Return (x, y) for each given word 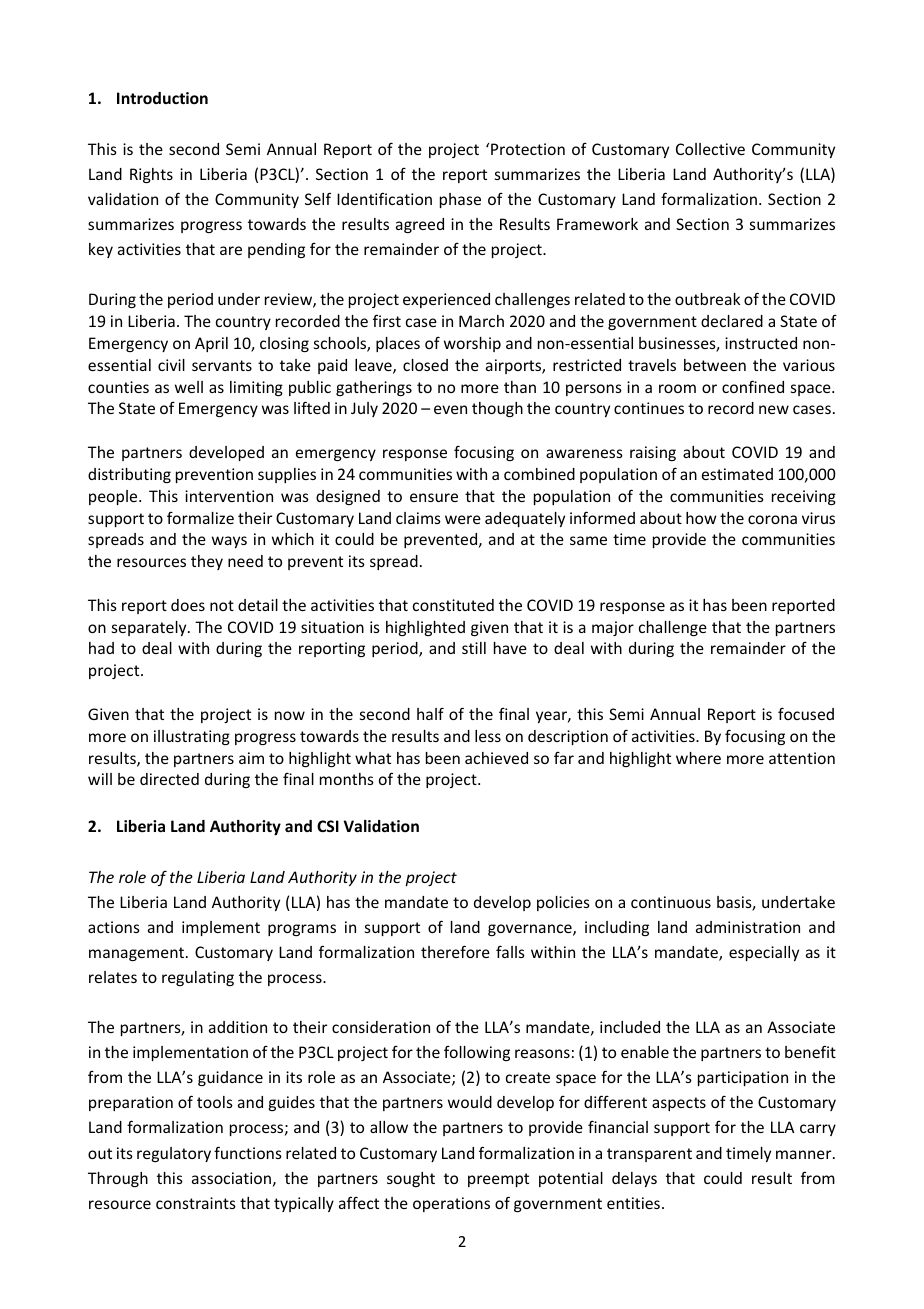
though (497, 409)
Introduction (162, 98)
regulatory (174, 1154)
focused (806, 713)
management (138, 954)
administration (748, 927)
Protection (528, 149)
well (189, 387)
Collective (710, 149)
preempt (498, 1180)
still (474, 648)
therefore (455, 951)
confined (753, 386)
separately (150, 628)
